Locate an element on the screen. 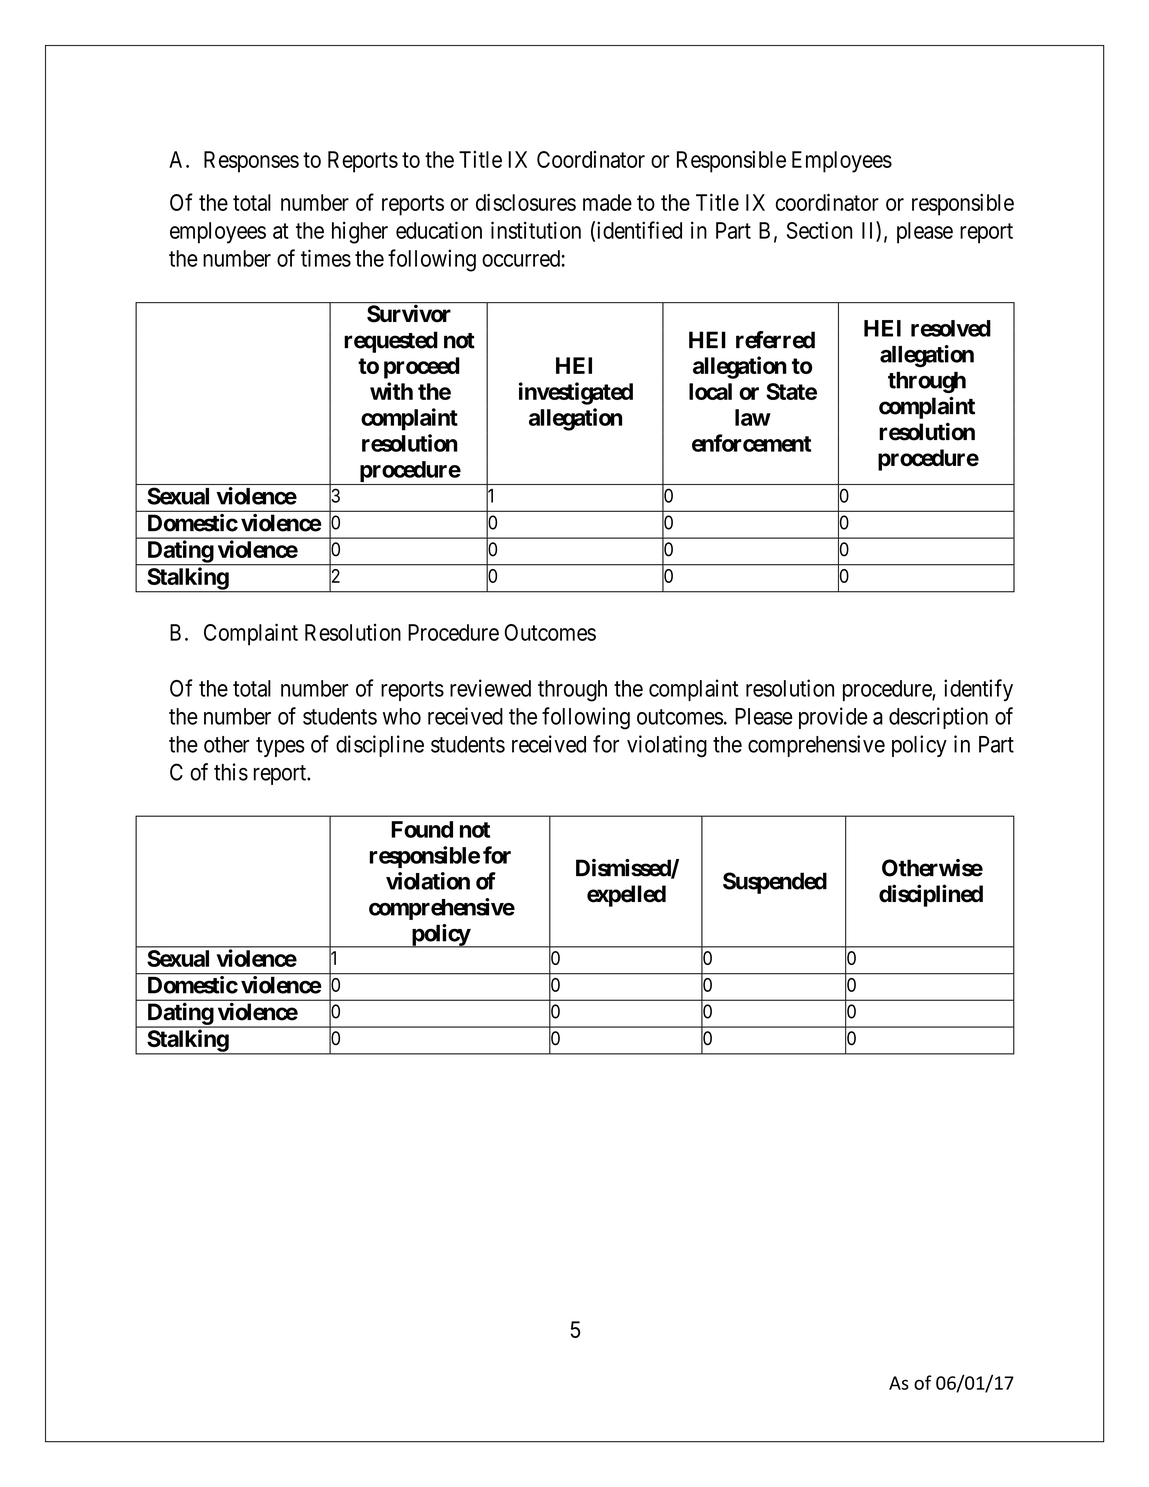 This screenshot has height=1487, width=1149. violating is located at coordinates (667, 746).
